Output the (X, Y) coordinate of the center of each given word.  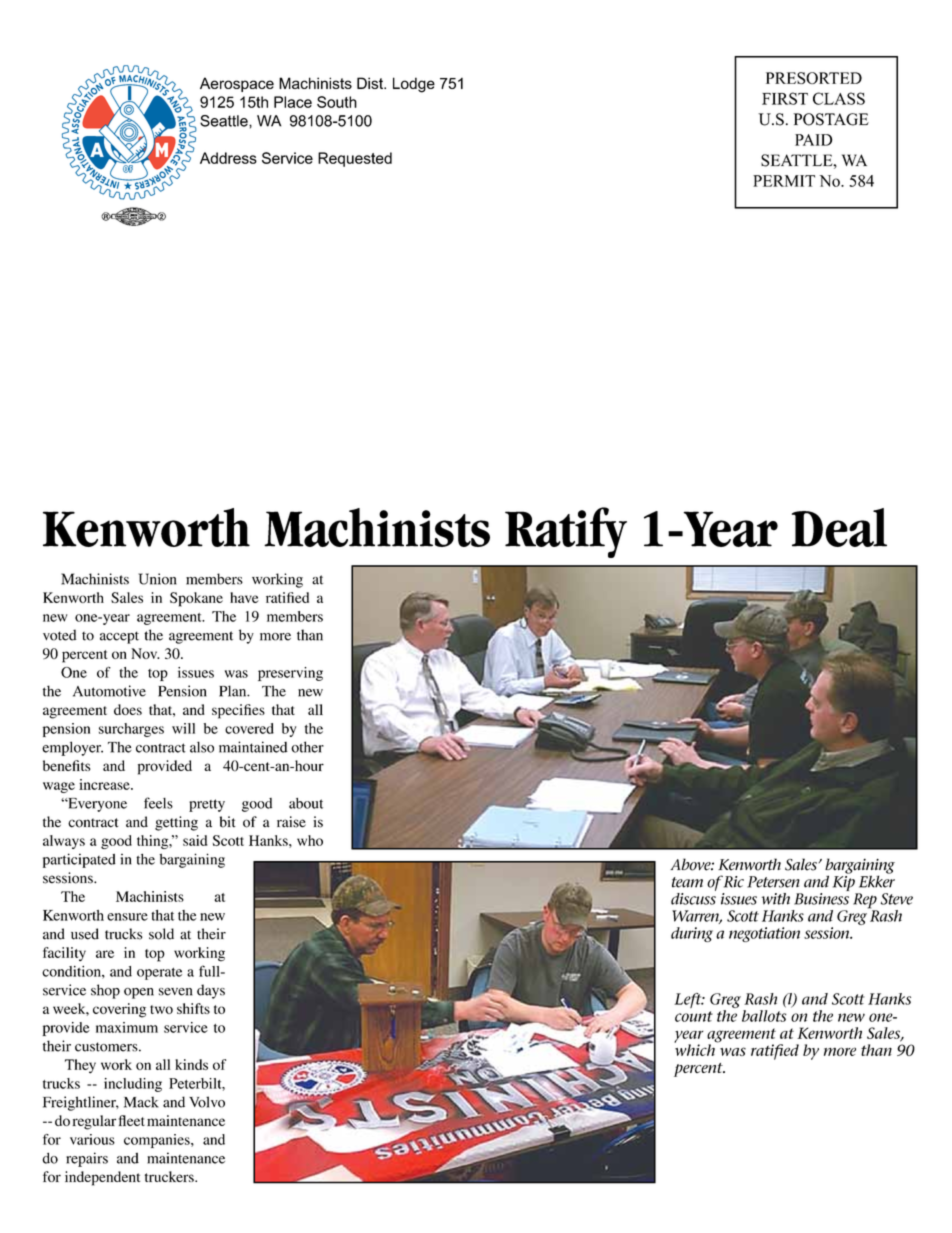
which (694, 1049)
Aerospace (237, 84)
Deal (839, 527)
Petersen (773, 882)
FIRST (785, 98)
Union (157, 579)
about (306, 803)
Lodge (414, 85)
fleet (132, 1120)
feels (158, 803)
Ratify (566, 532)
